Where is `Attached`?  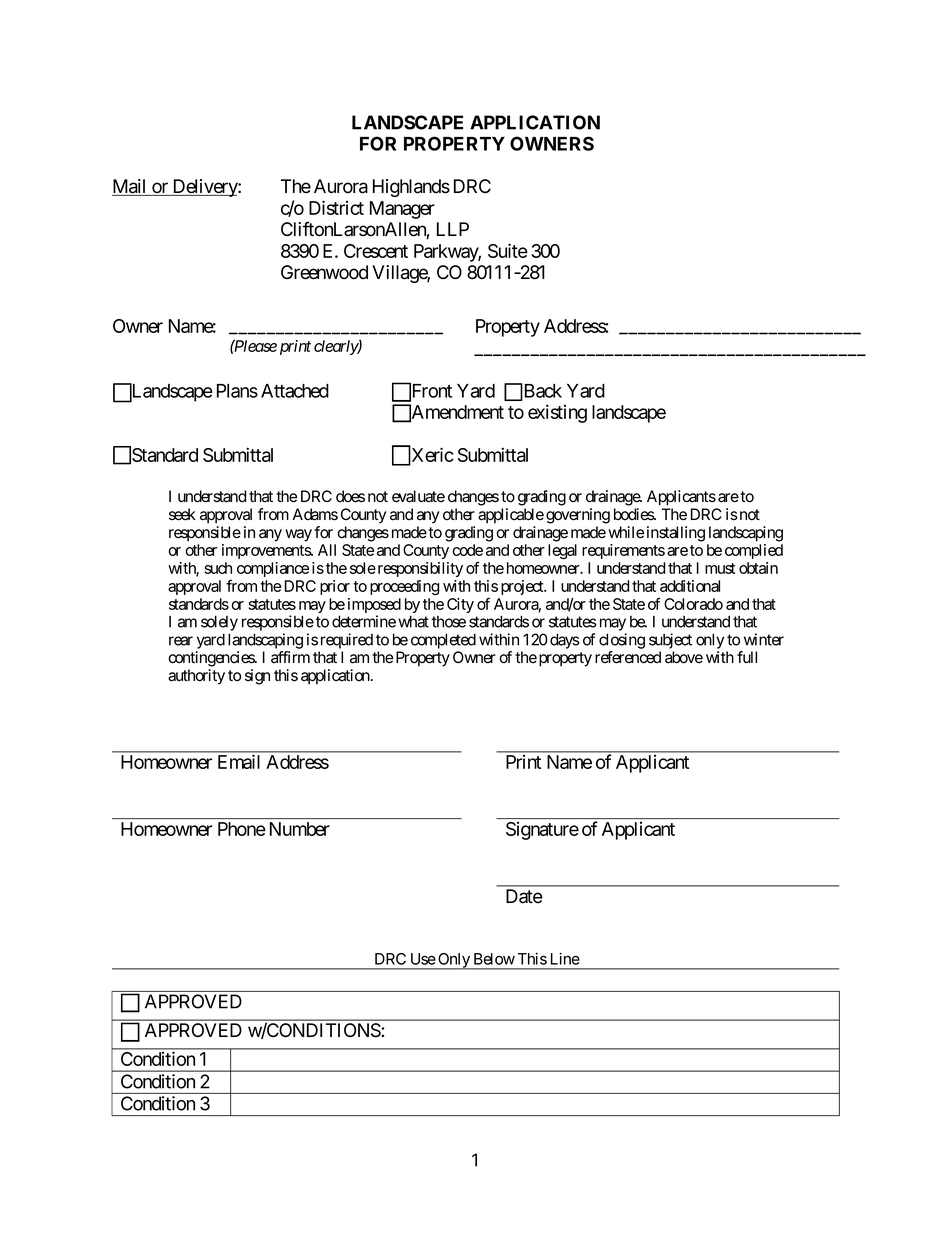 Attached is located at coordinates (295, 391).
